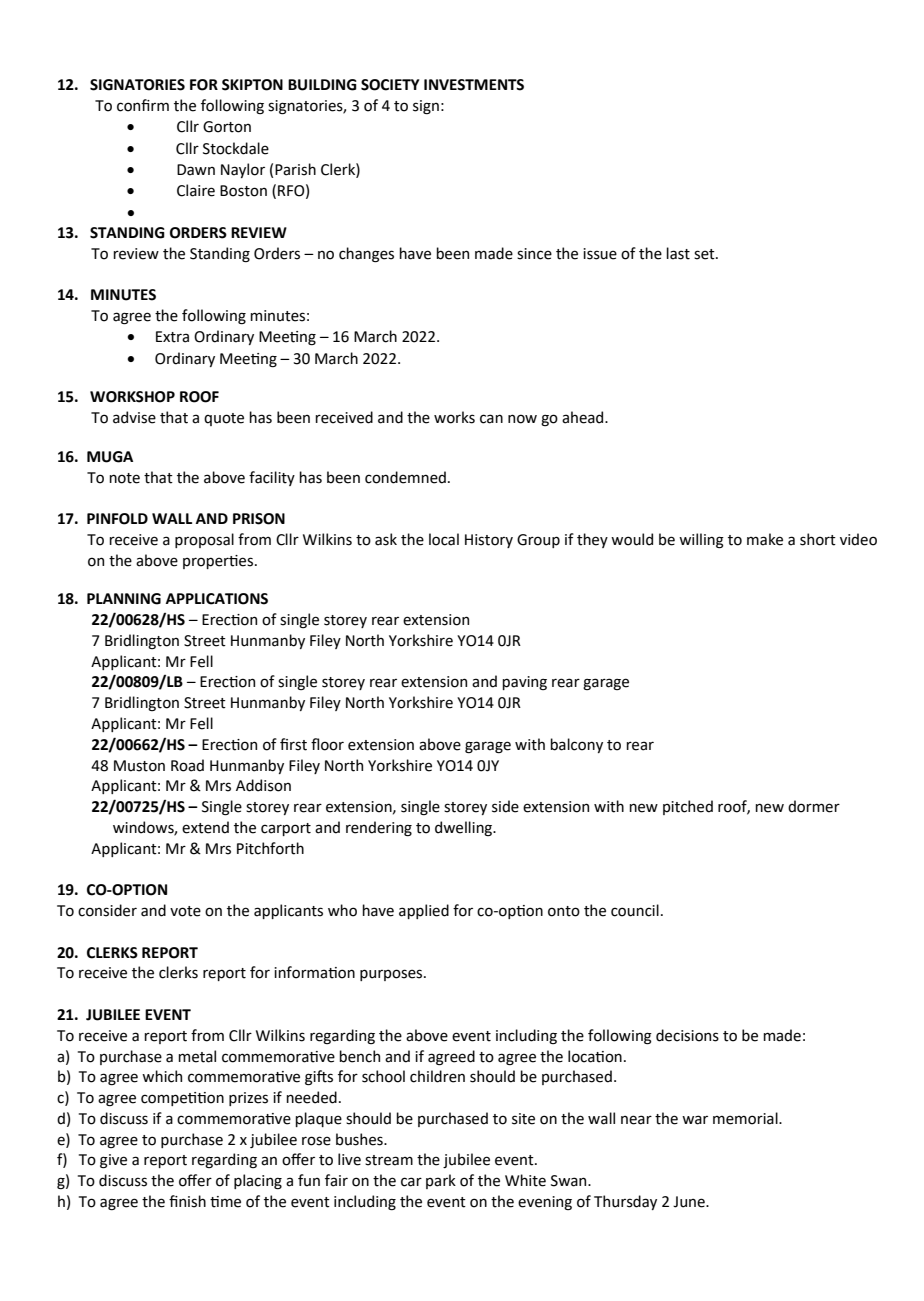 This document has width=924, height=1301. I want to click on confirm, so click(143, 105).
